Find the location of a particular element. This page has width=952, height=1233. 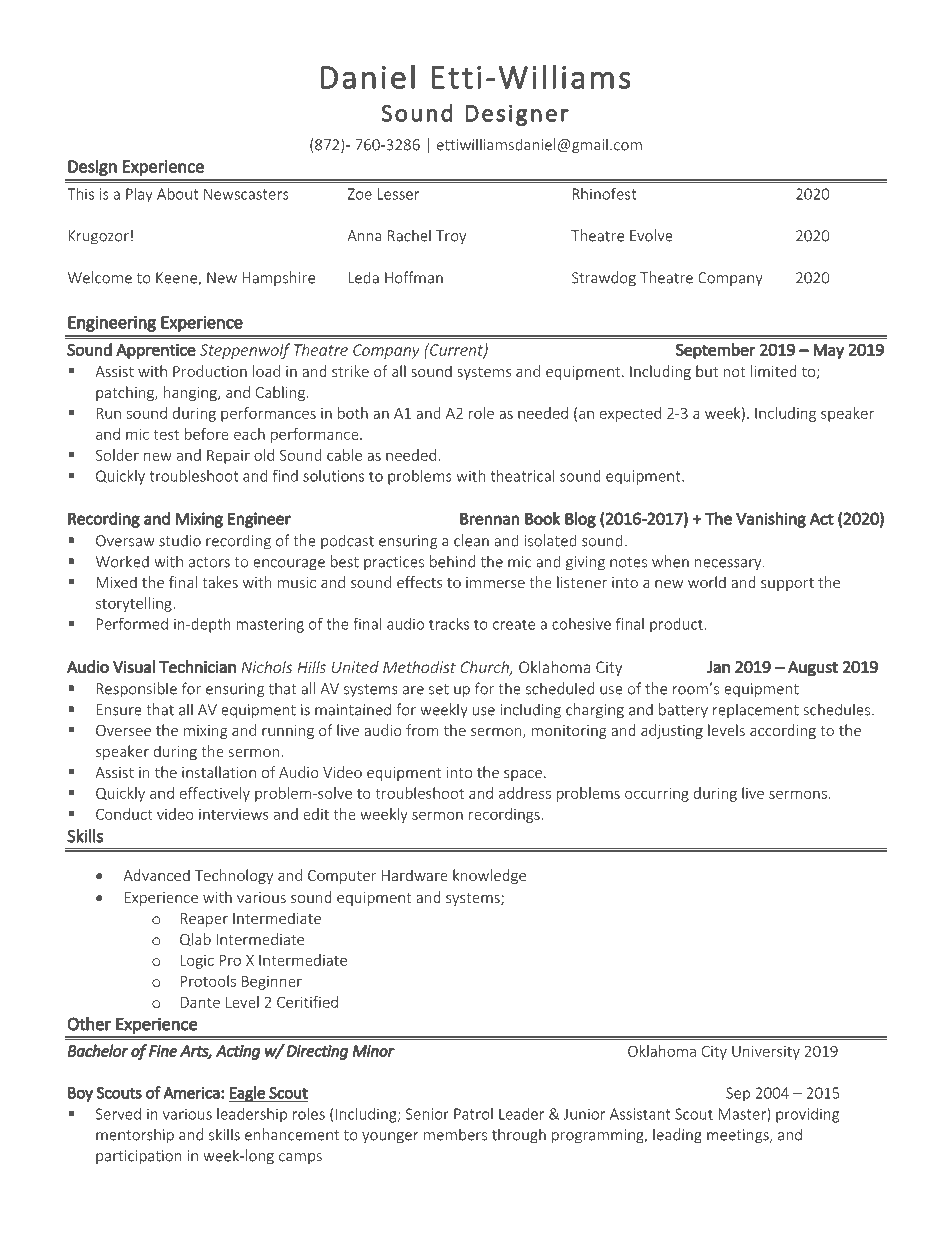

mentorship is located at coordinates (135, 1136).
